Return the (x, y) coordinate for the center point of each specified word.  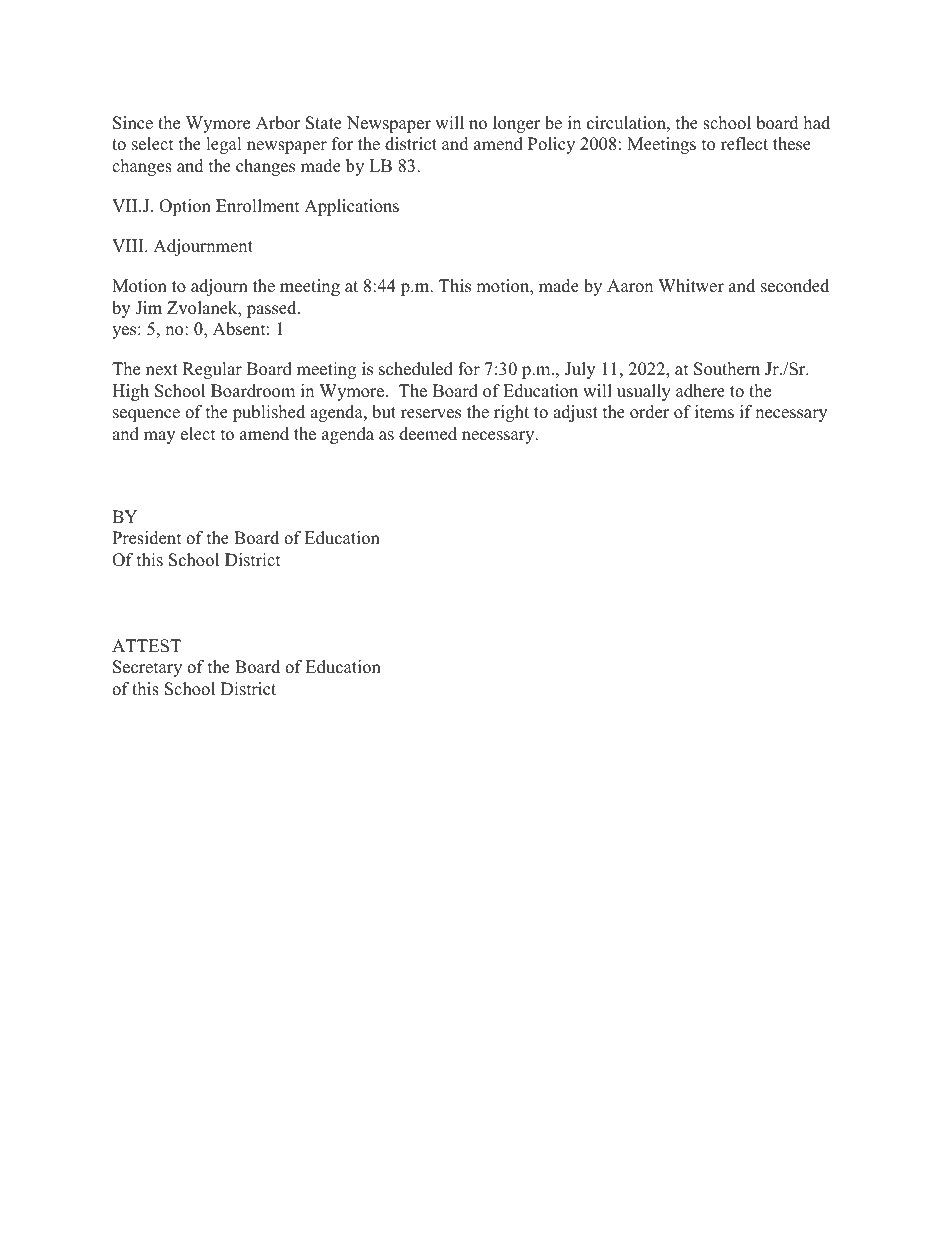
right (511, 413)
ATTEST (146, 646)
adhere (700, 391)
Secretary (147, 668)
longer (516, 124)
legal (224, 145)
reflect (744, 144)
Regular (212, 370)
